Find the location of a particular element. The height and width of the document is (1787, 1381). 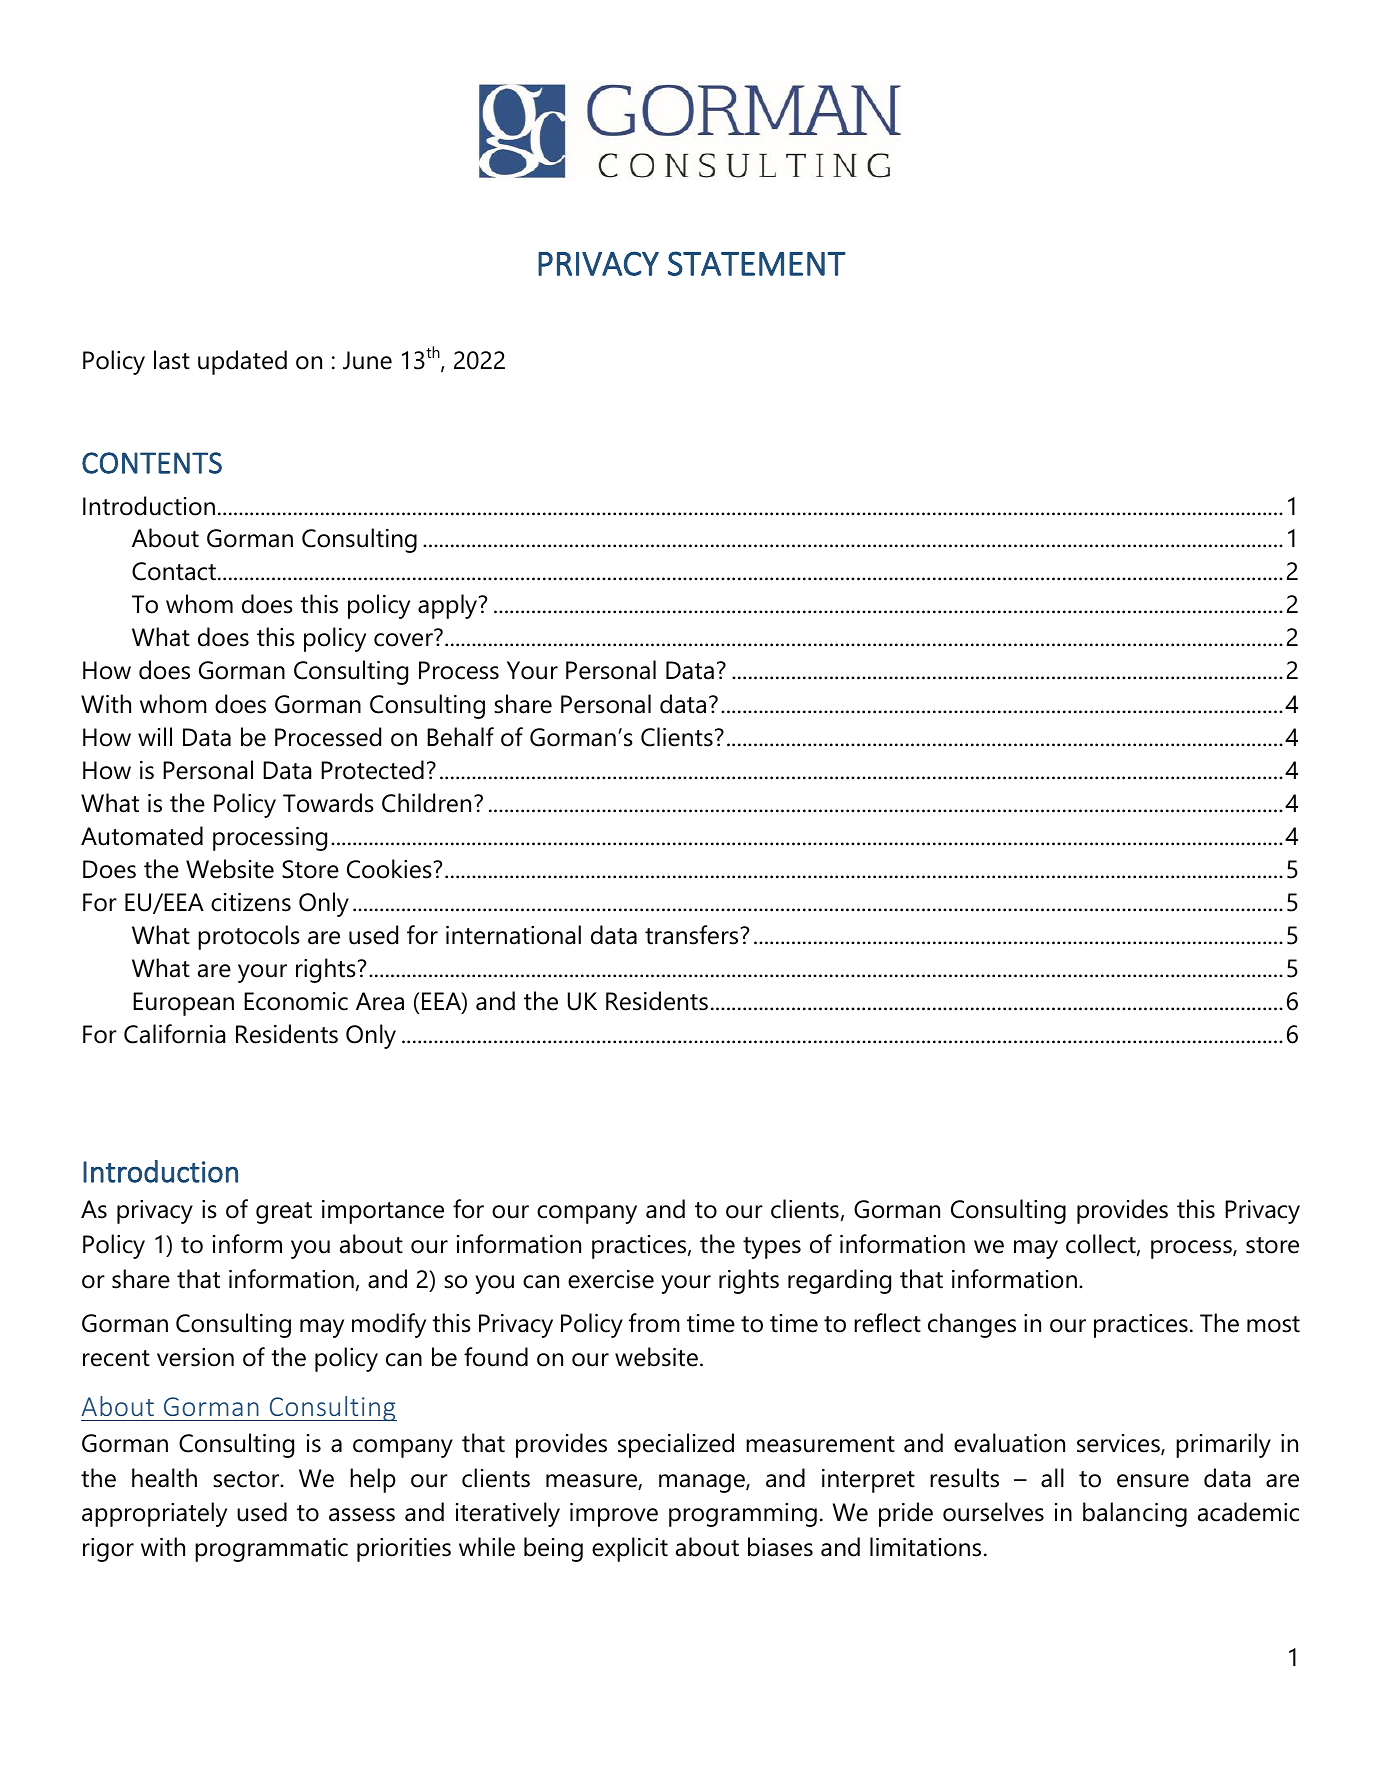

most is located at coordinates (1273, 1324).
